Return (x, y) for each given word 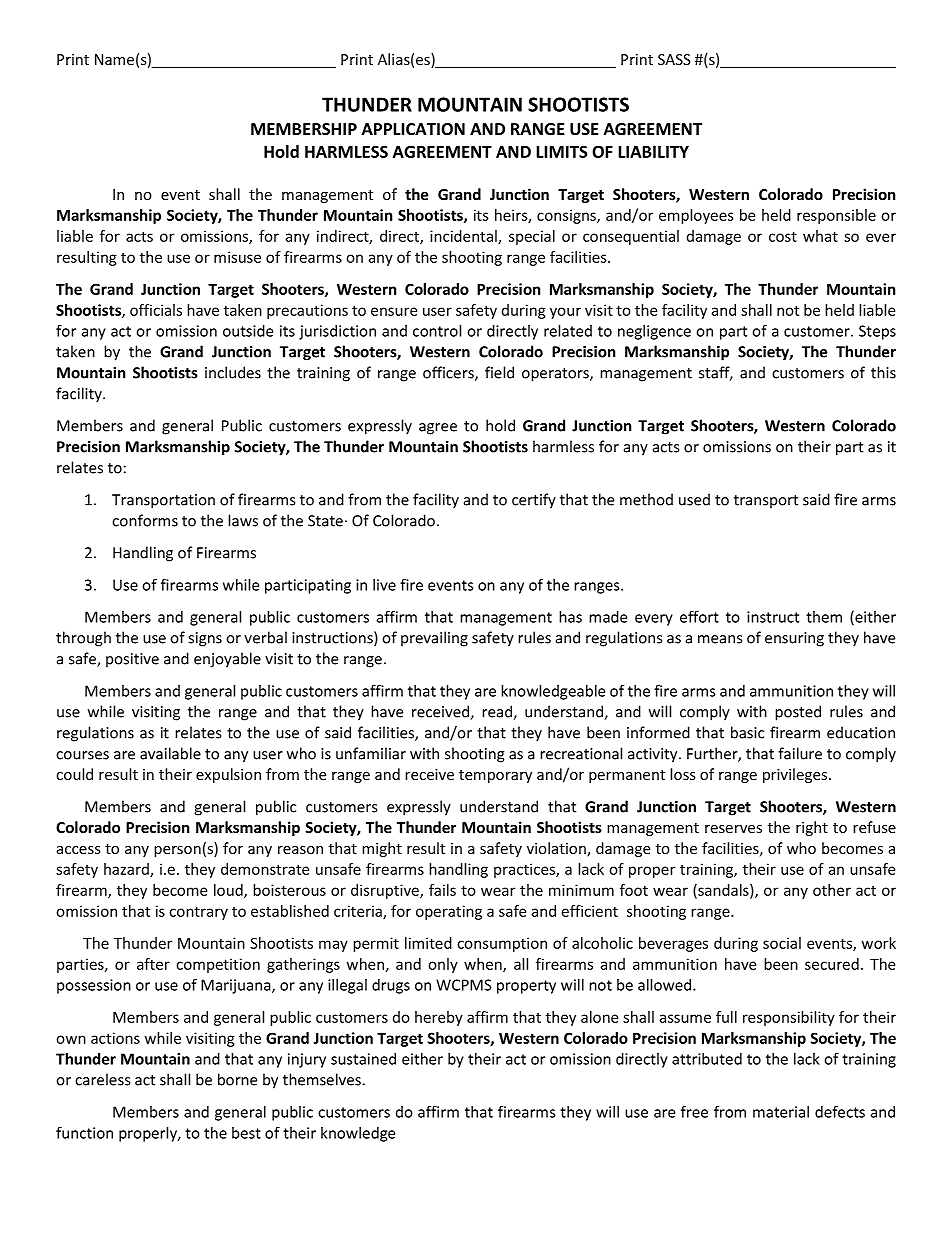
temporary (495, 776)
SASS (674, 59)
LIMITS (562, 151)
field (499, 372)
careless (102, 1079)
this (883, 372)
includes (233, 372)
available (170, 753)
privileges (795, 775)
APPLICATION (413, 129)
